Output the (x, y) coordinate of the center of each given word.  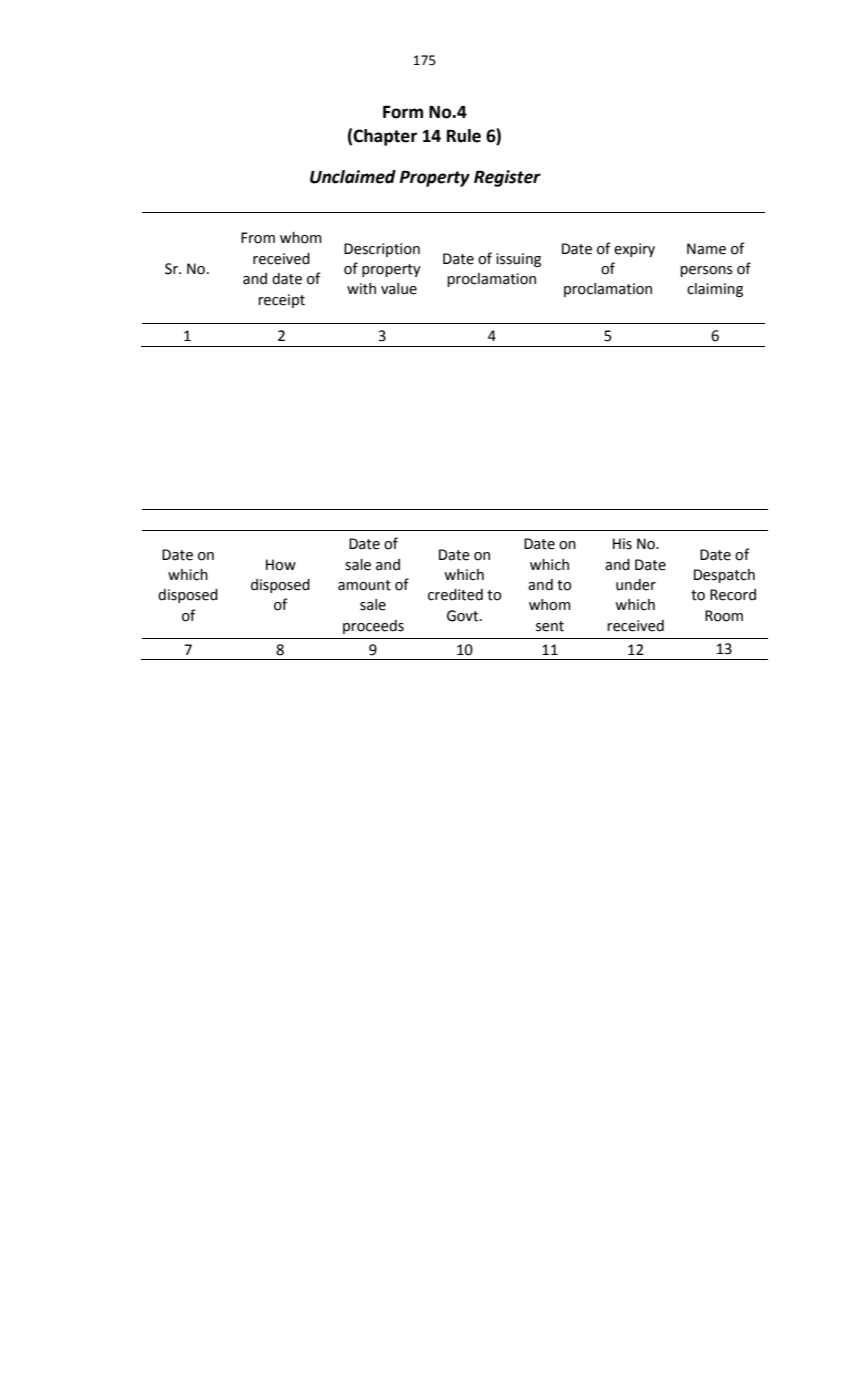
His (622, 544)
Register (507, 178)
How (281, 565)
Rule (464, 136)
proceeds (373, 627)
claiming (715, 290)
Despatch (724, 576)
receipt (281, 301)
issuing (518, 260)
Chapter (385, 137)
